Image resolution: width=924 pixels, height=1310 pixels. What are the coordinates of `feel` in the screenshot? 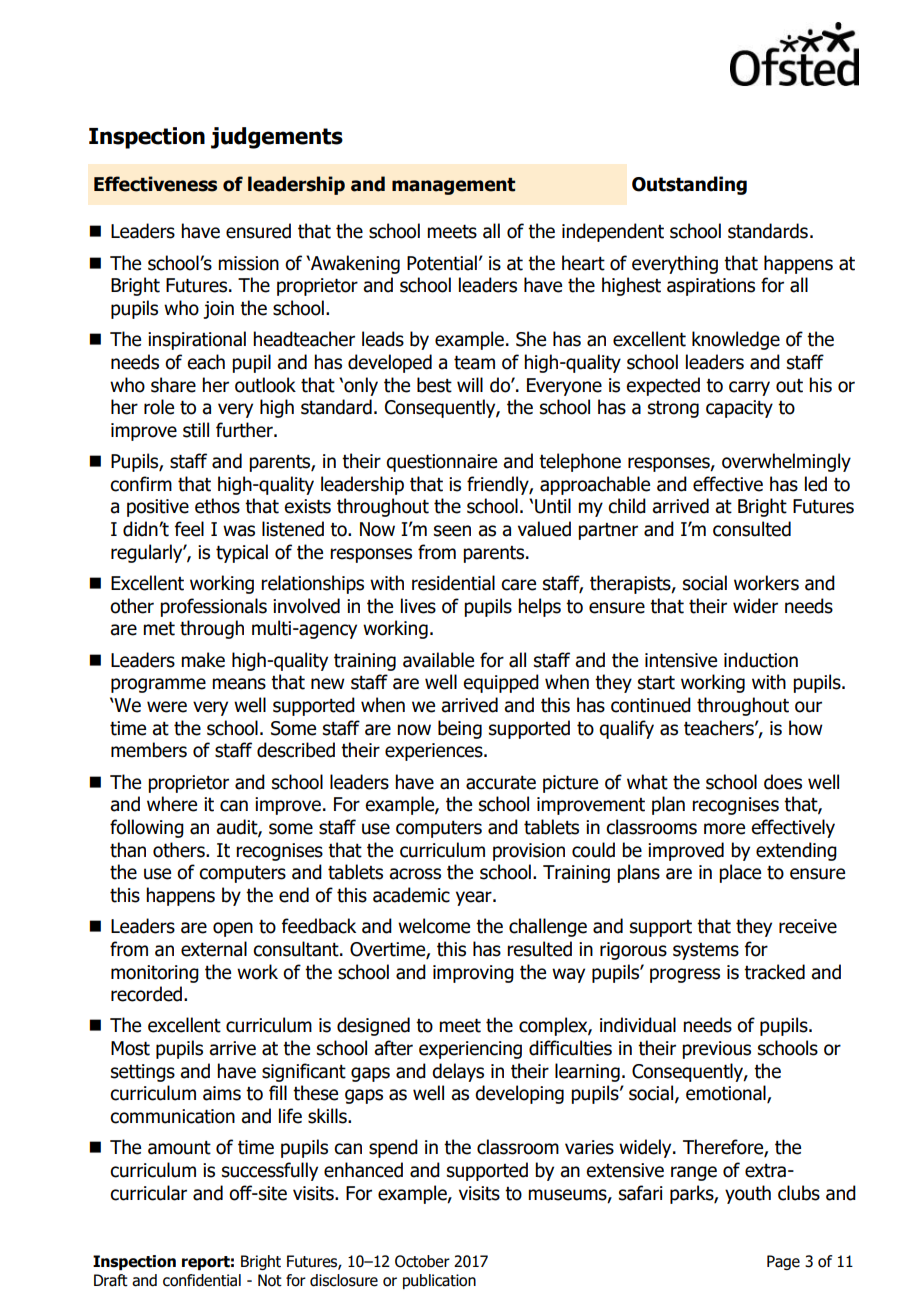 It's located at (189, 529).
